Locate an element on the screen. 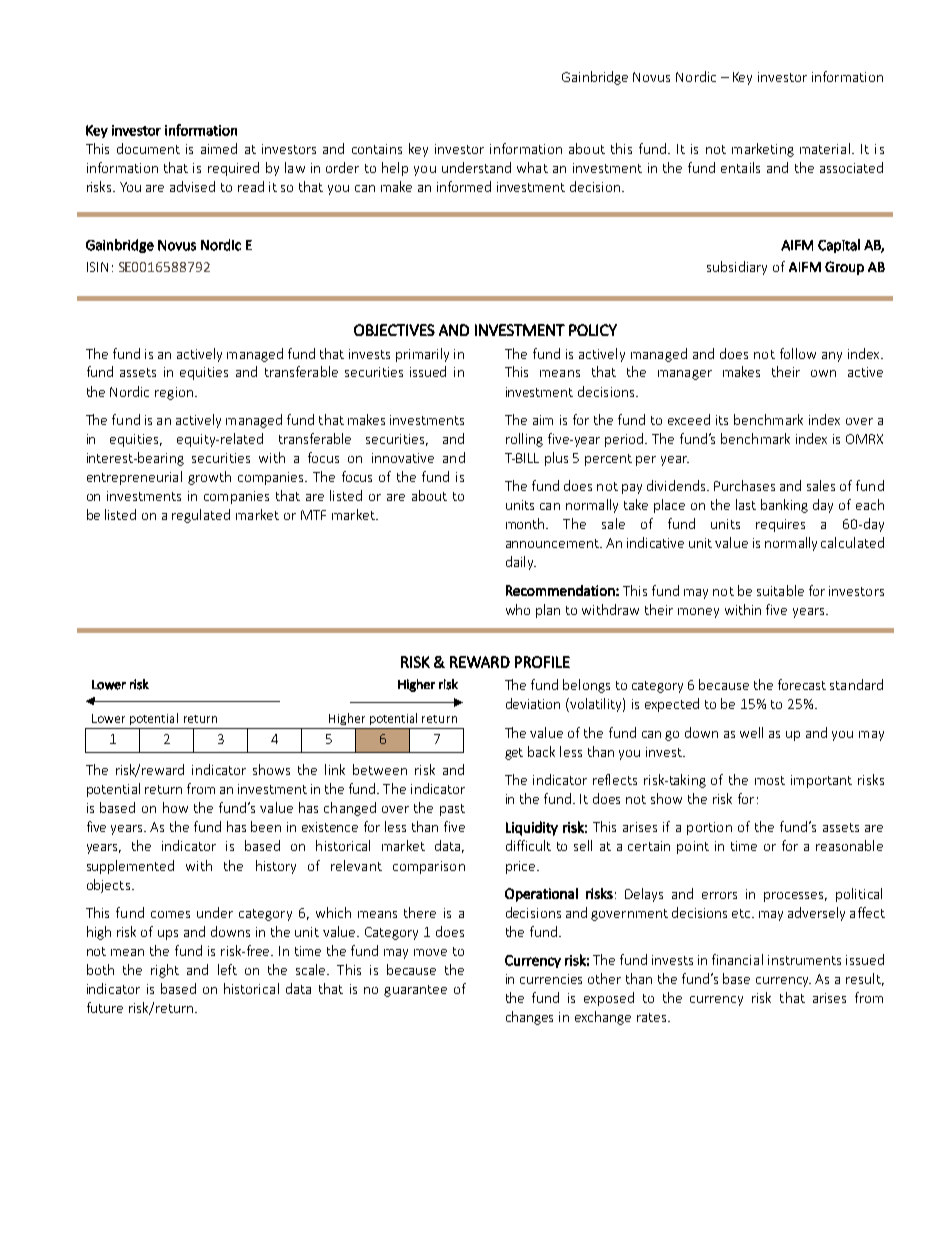  regulated is located at coordinates (201, 516).
